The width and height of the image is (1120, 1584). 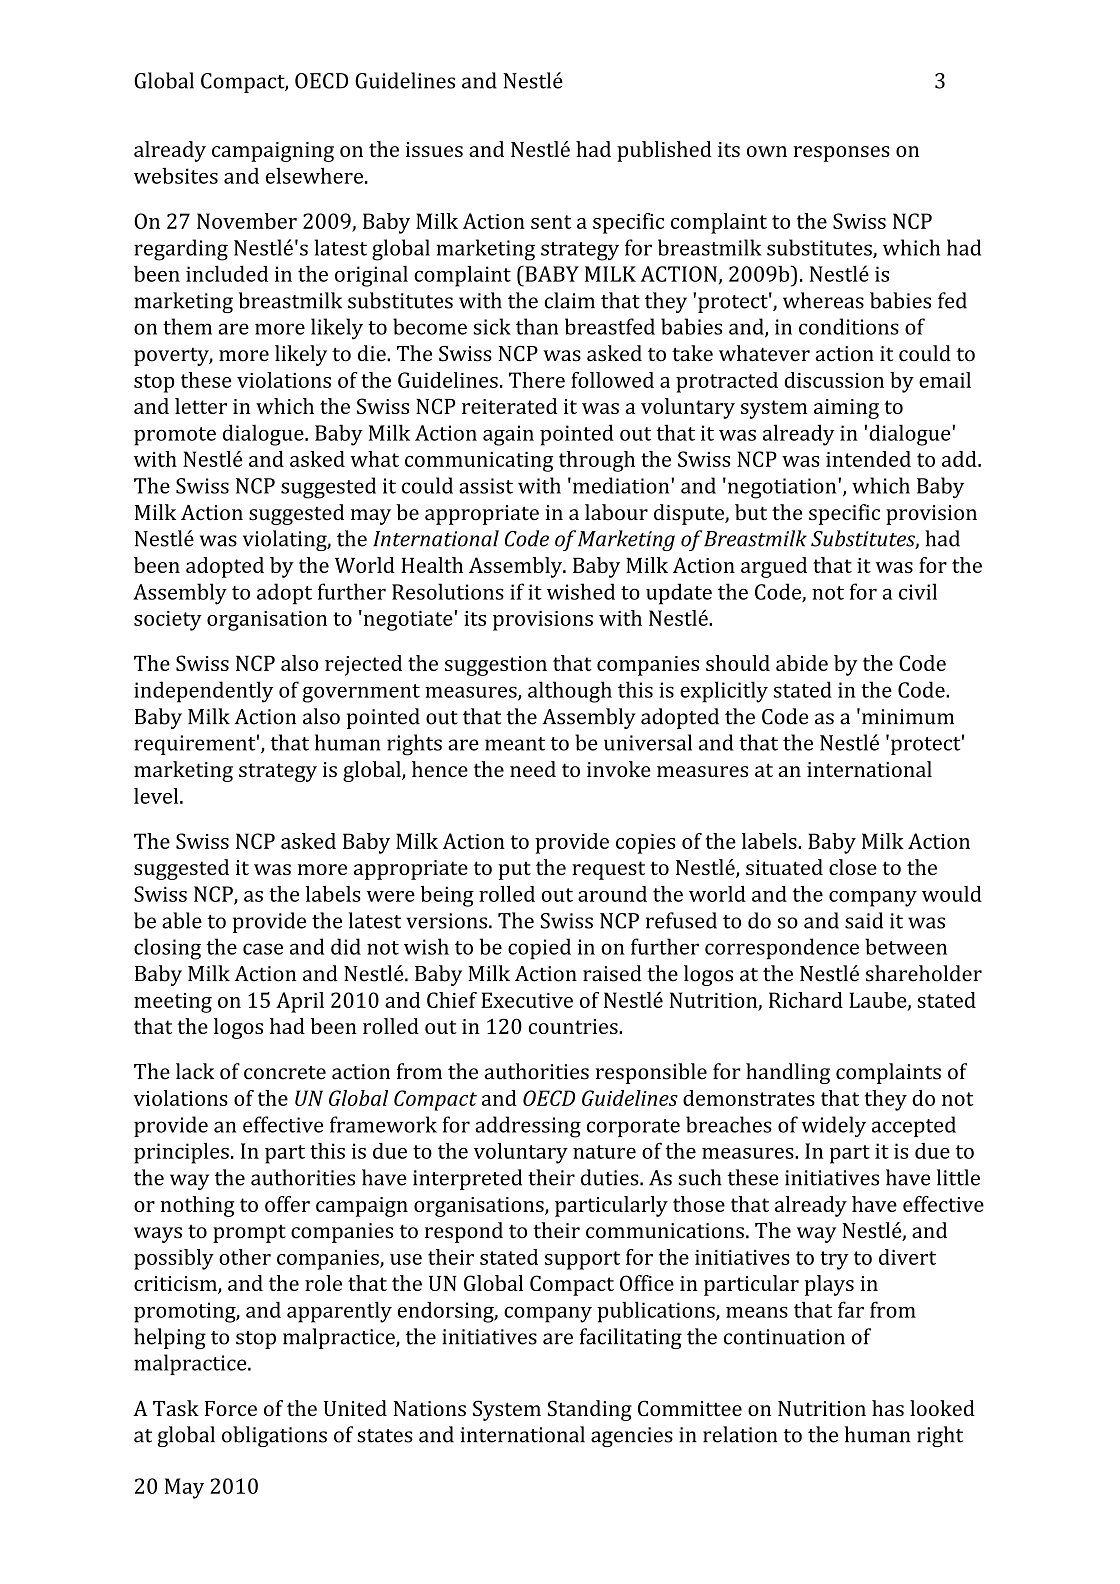 I want to click on Standing, so click(x=590, y=1410).
